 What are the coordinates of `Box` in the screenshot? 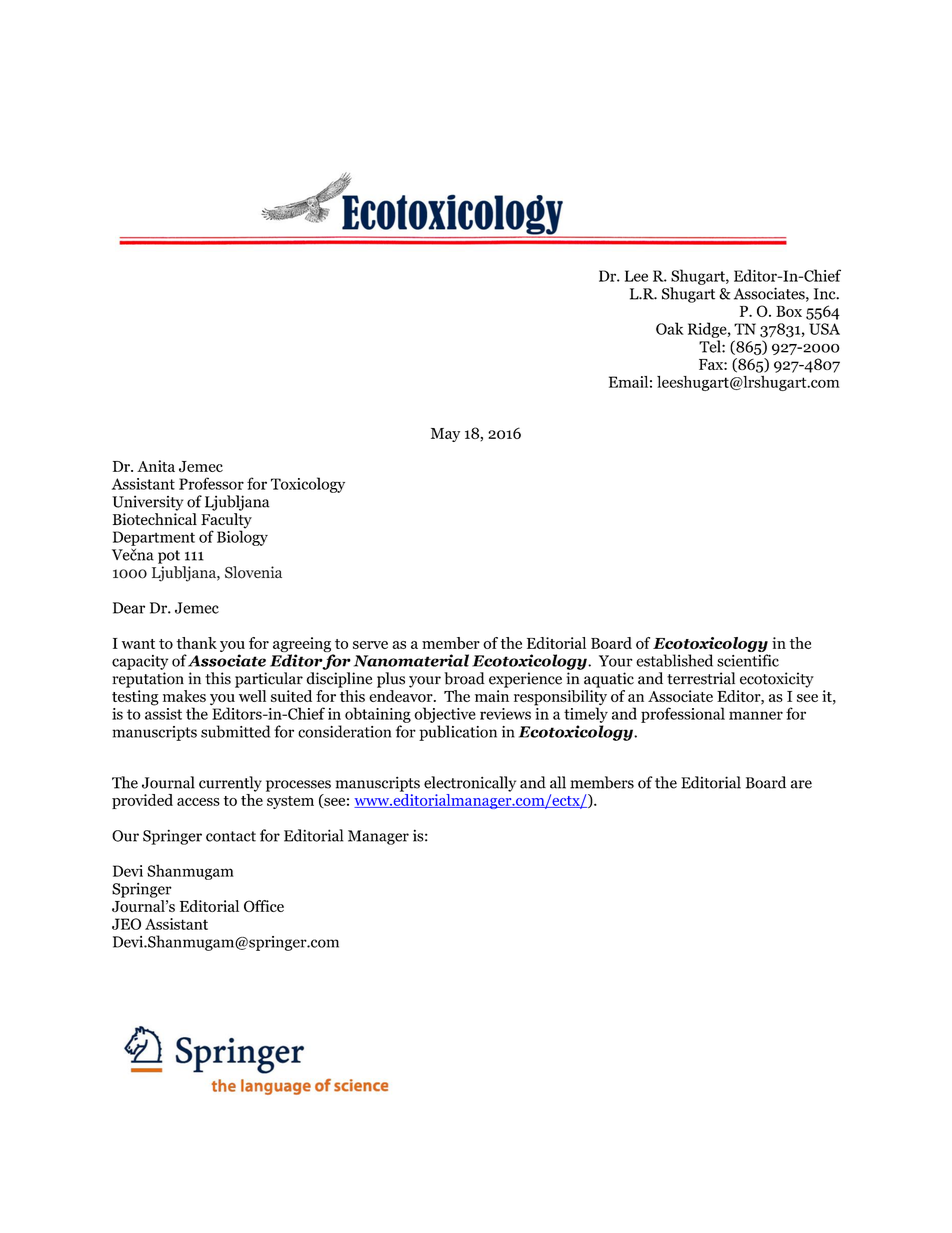 It's located at (789, 311).
